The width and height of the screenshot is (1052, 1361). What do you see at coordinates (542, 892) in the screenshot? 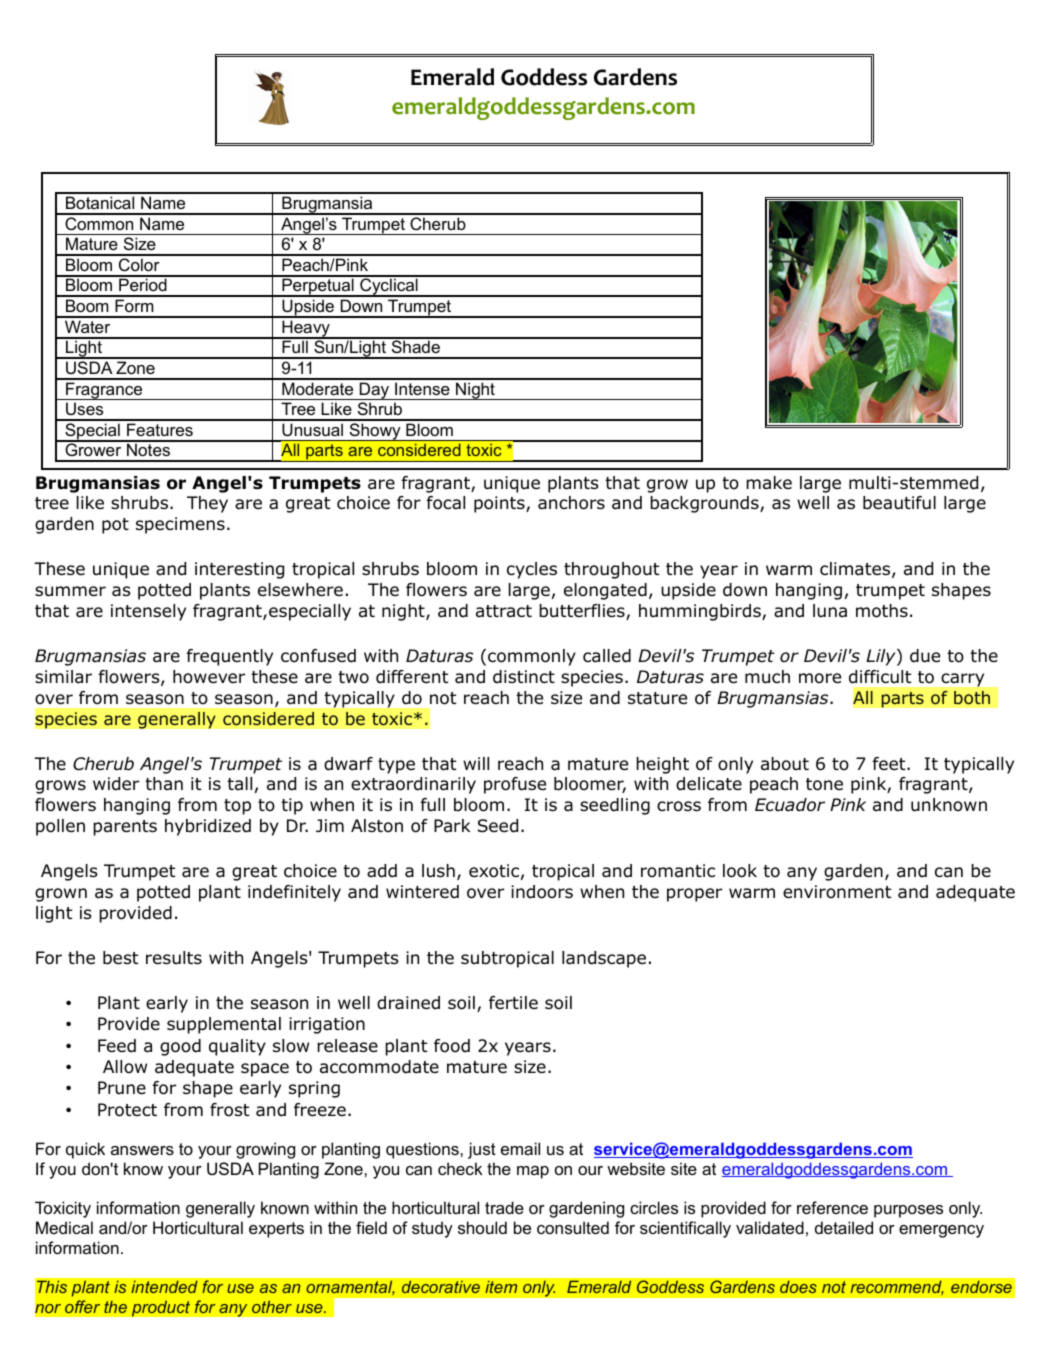
I see `indoors` at bounding box center [542, 892].
